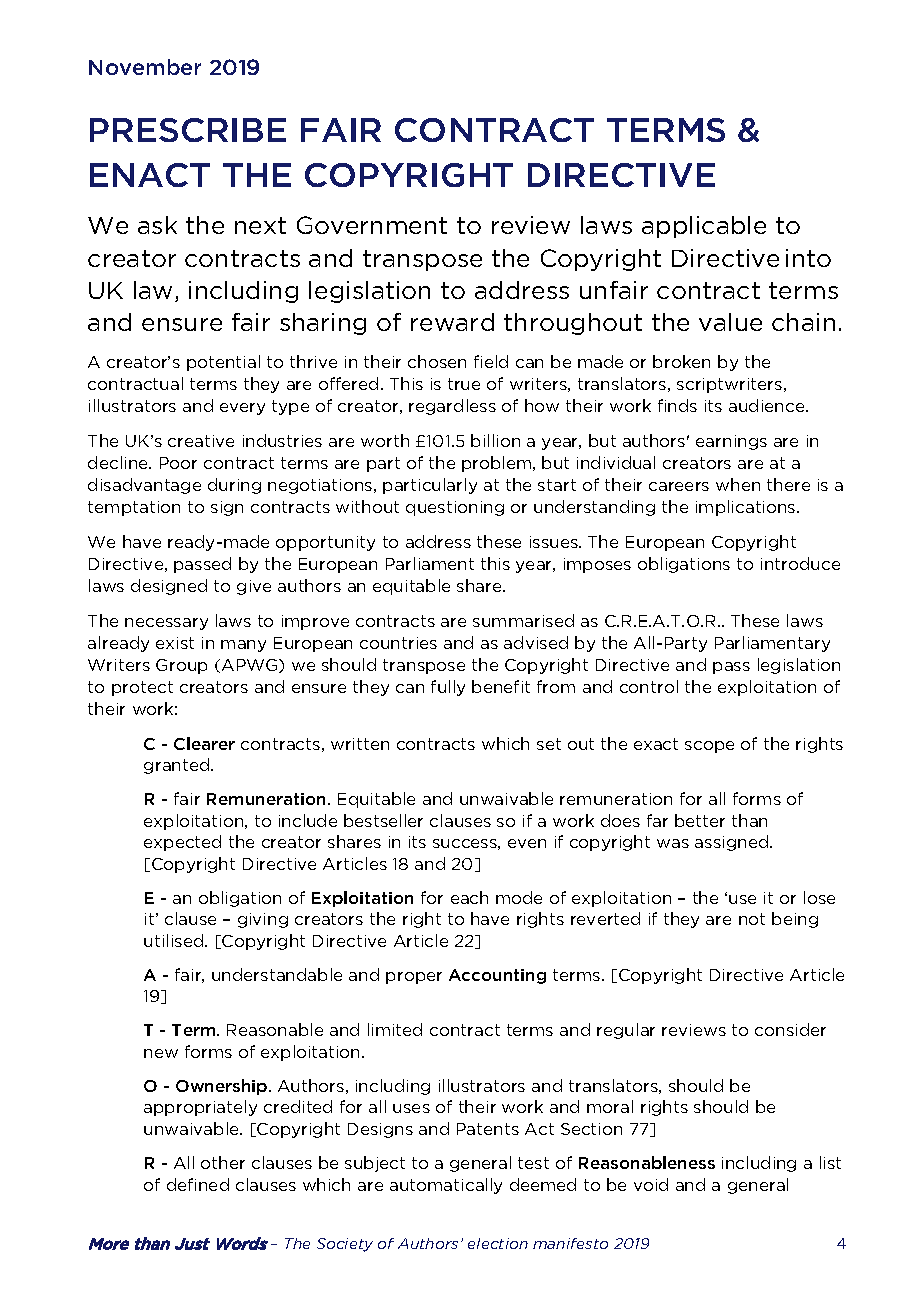  I want to click on void, so click(651, 1184).
